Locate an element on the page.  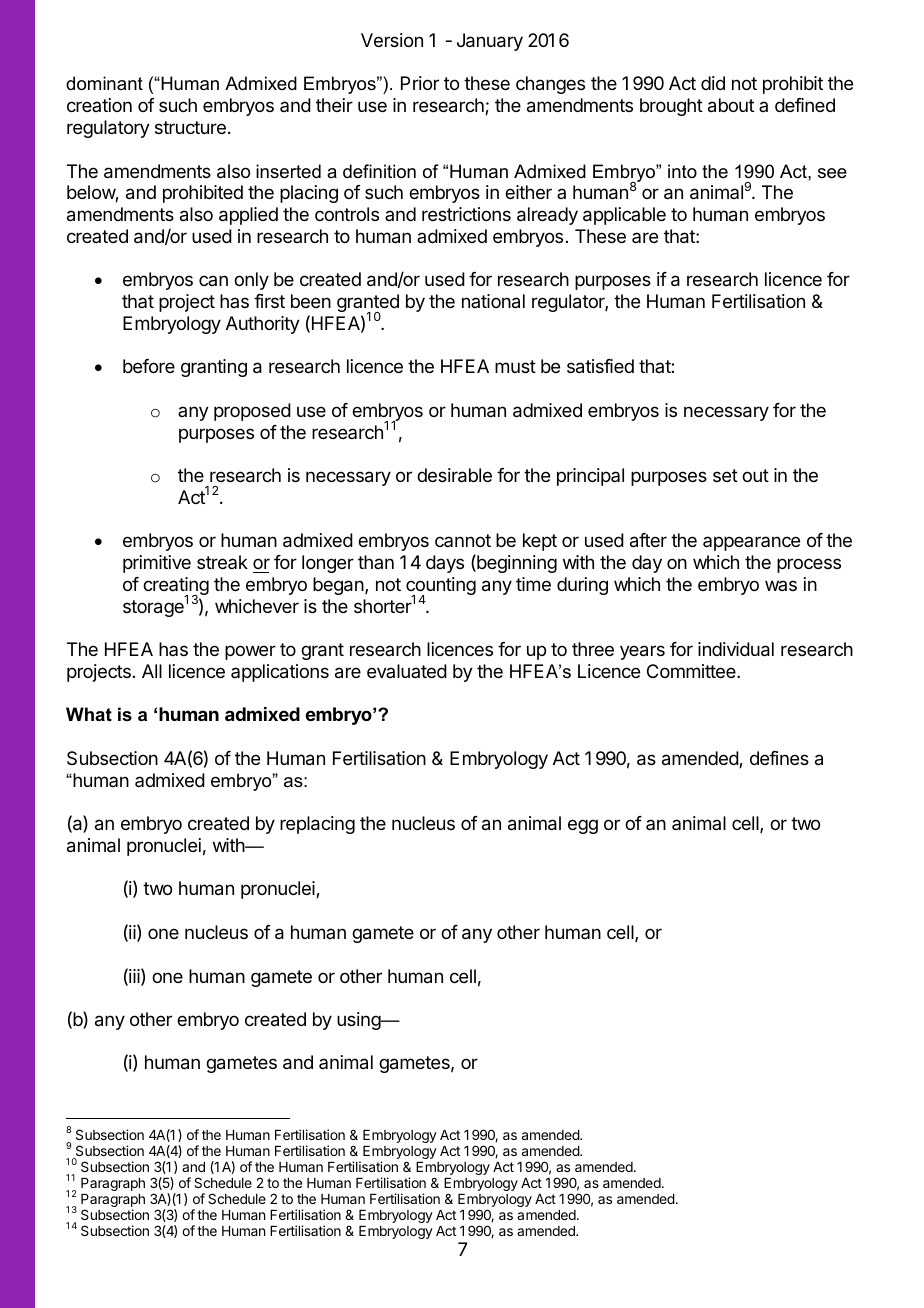
applicable is located at coordinates (624, 216).
